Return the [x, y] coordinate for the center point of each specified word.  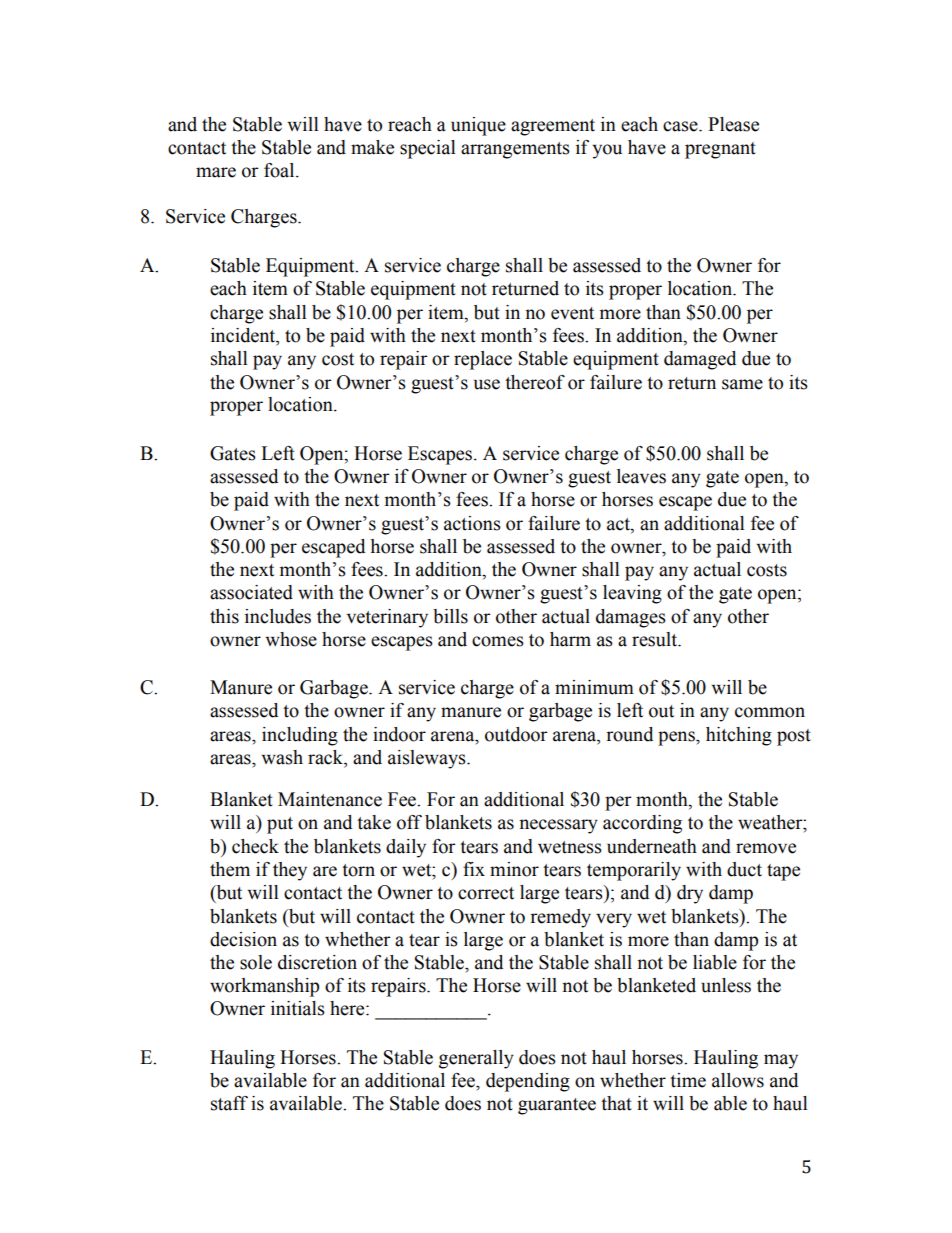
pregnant [720, 150]
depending [528, 1082]
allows [738, 1080]
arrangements [515, 150]
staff [229, 1103]
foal [280, 170]
